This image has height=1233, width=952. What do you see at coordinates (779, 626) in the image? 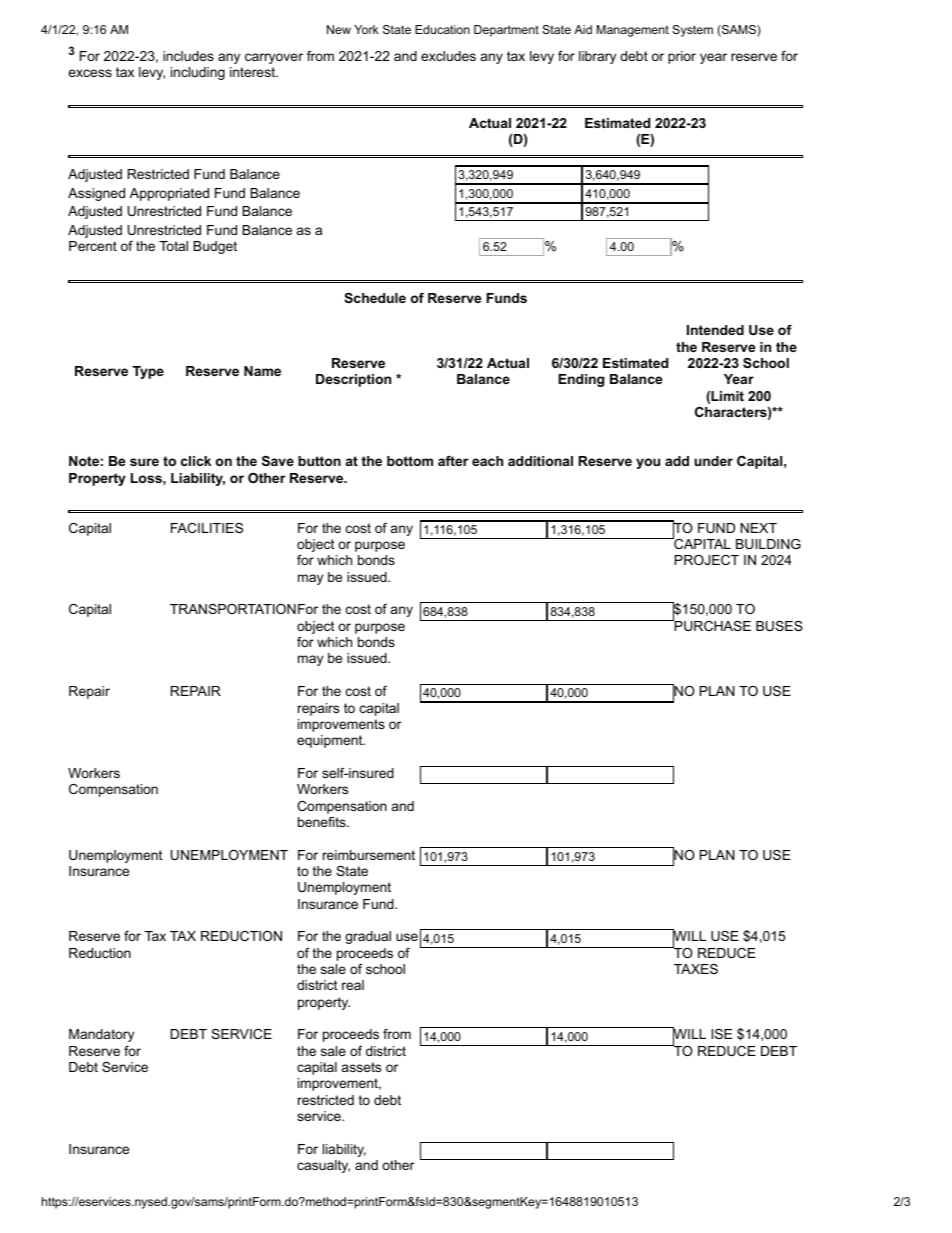
I see `BUSES` at bounding box center [779, 626].
